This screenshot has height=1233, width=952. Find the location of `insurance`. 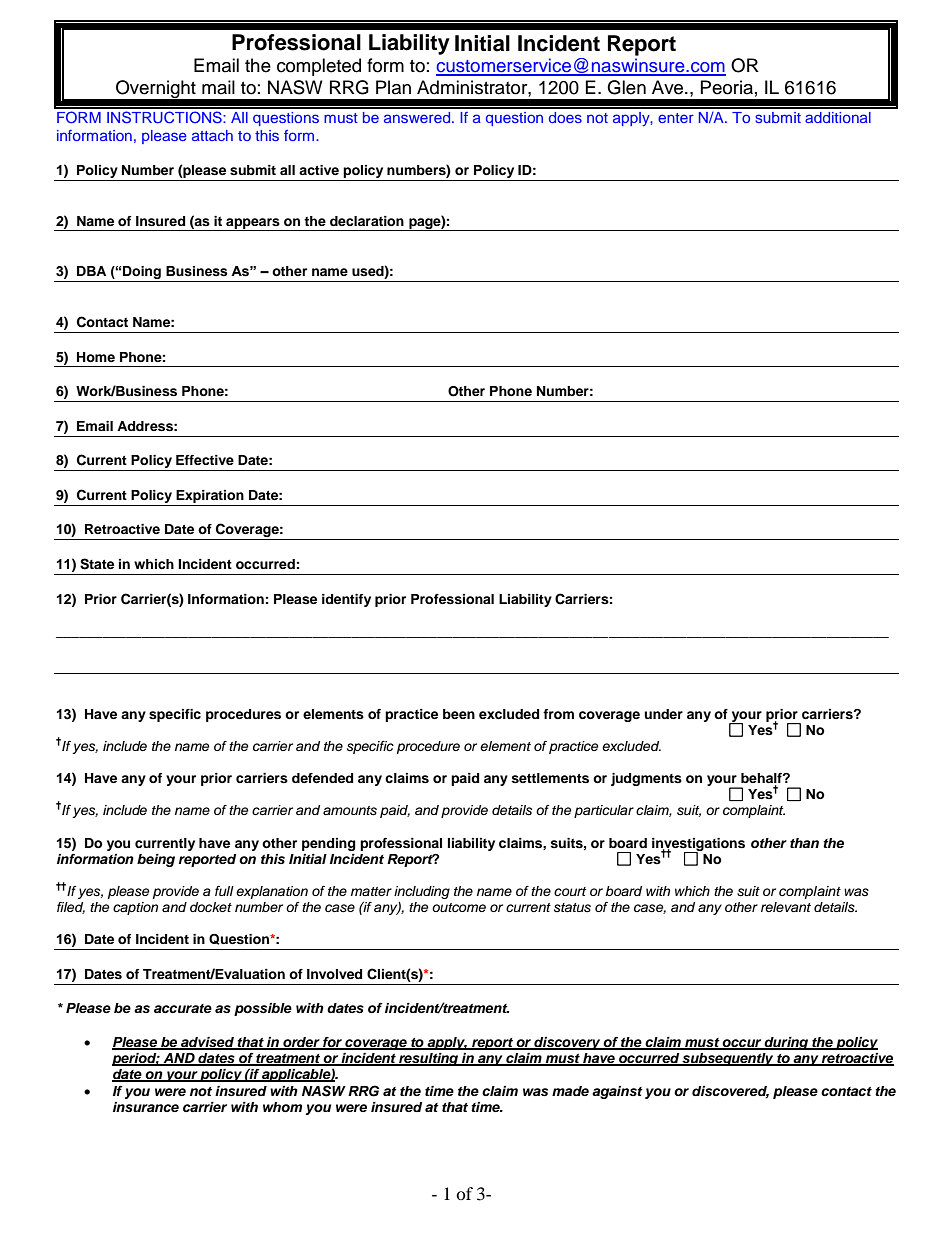

insurance is located at coordinates (146, 1107).
